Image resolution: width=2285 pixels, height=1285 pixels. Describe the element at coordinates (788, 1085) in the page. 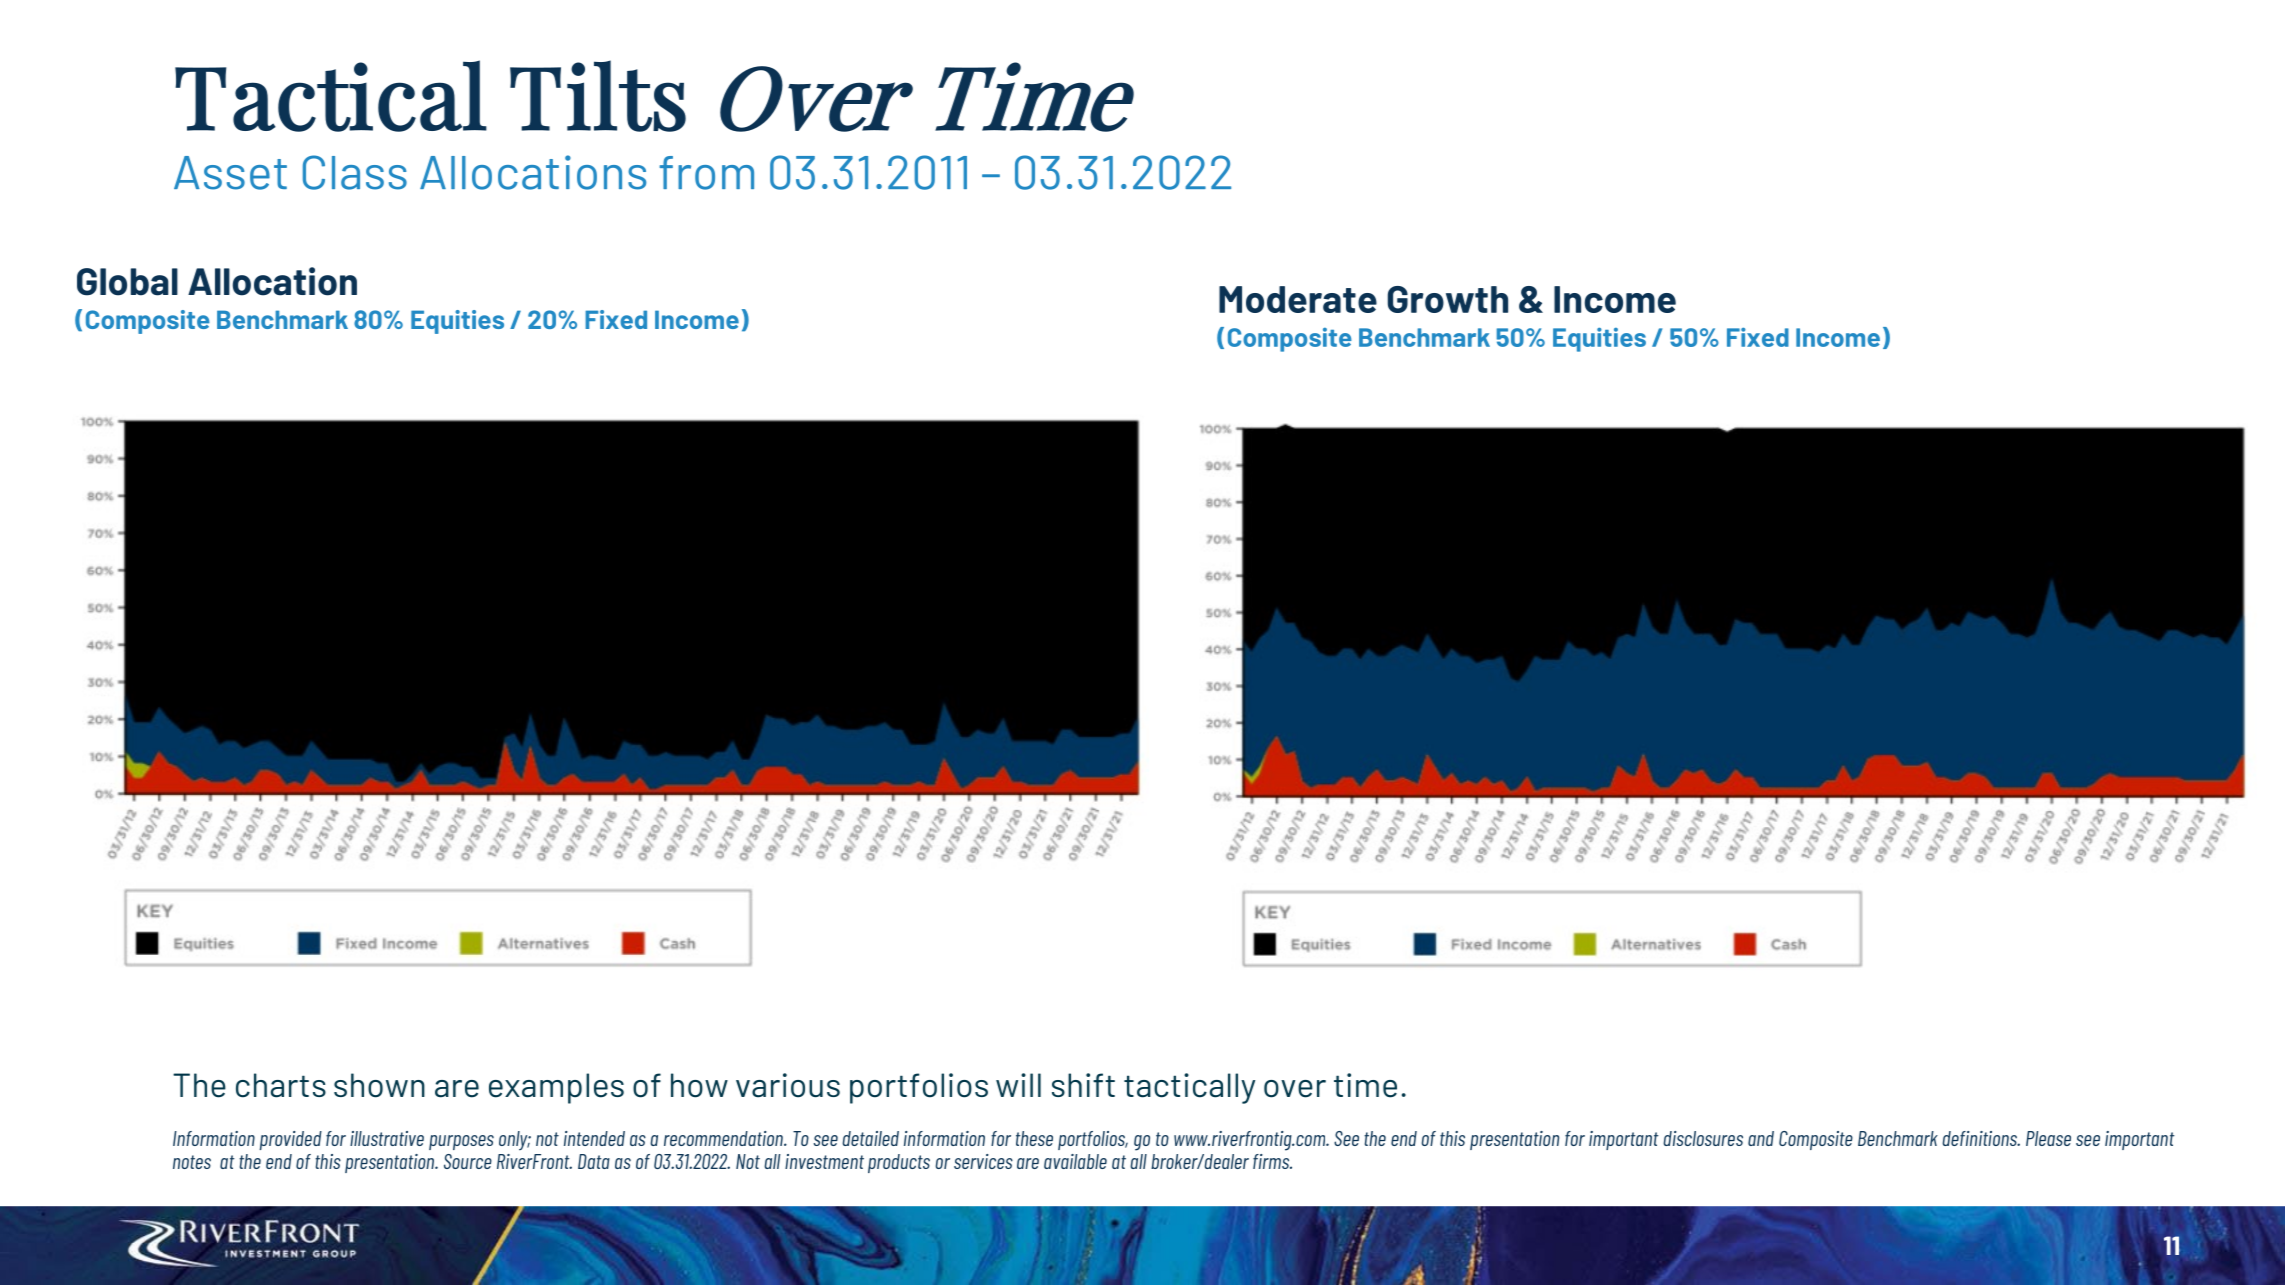

I see `various` at that location.
